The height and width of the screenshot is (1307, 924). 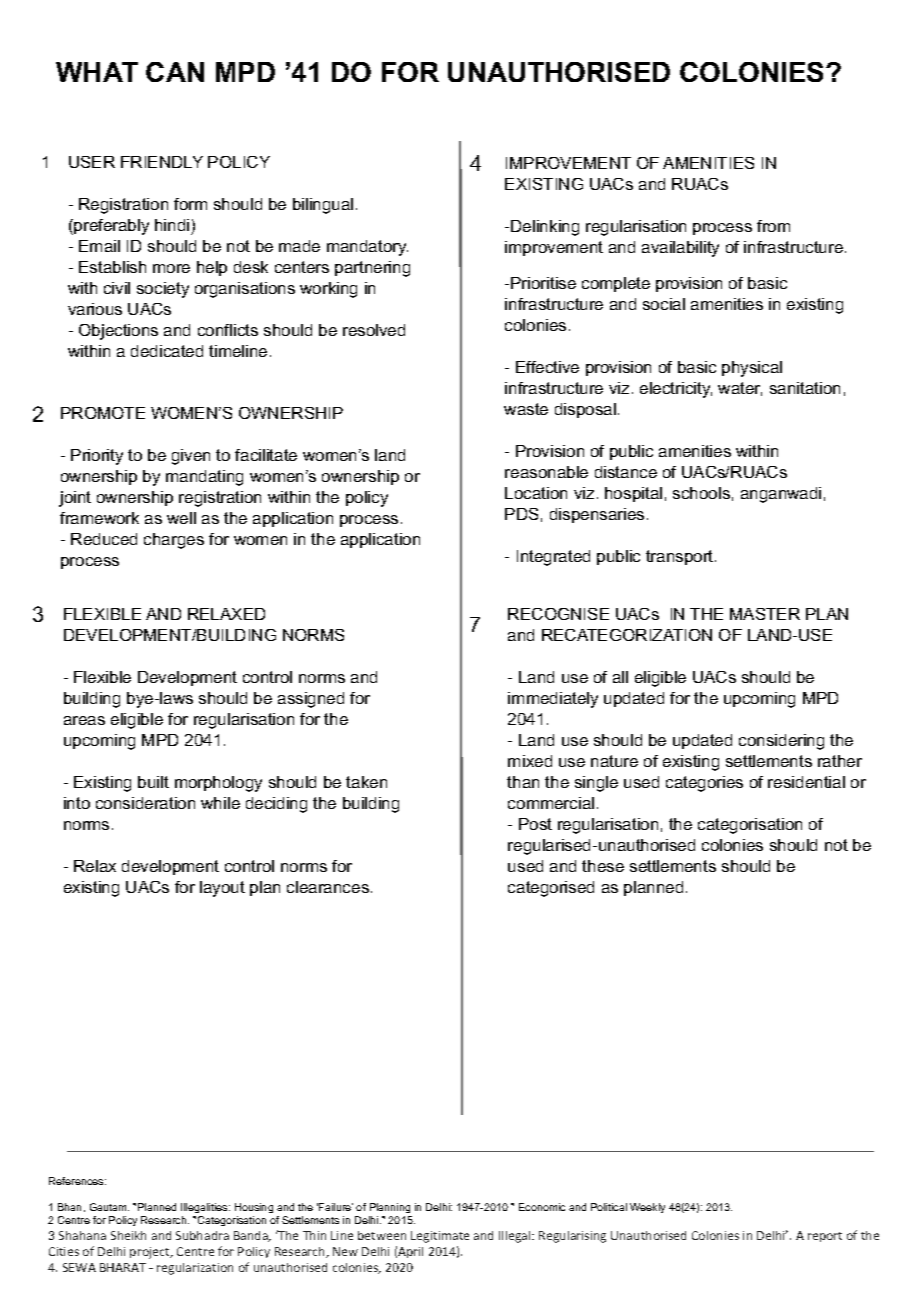 What do you see at coordinates (536, 493) in the screenshot?
I see `Location` at bounding box center [536, 493].
